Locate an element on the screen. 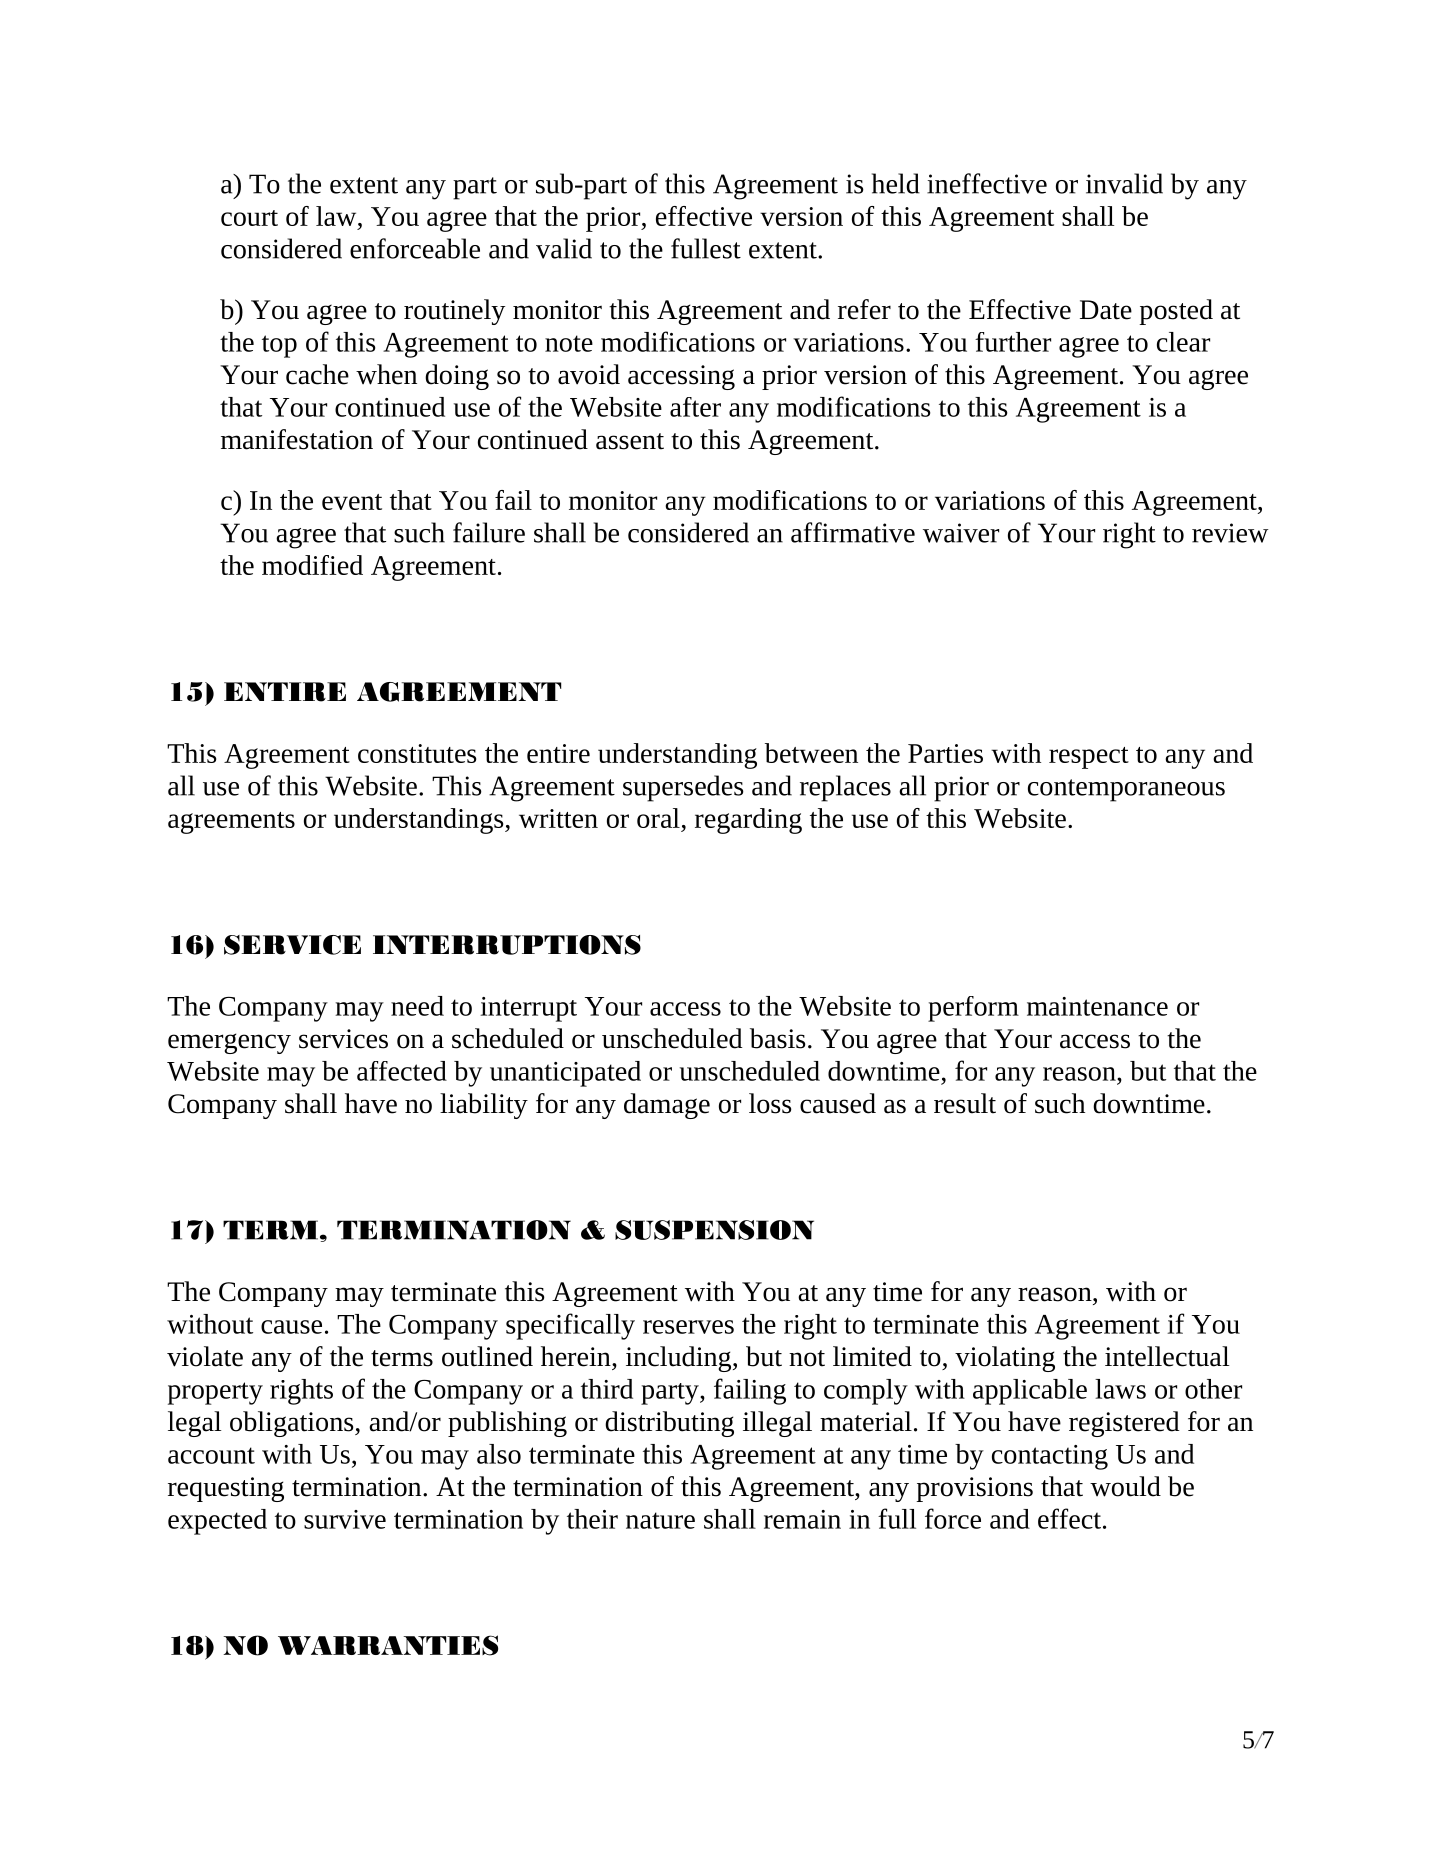  nature is located at coordinates (660, 1520).
